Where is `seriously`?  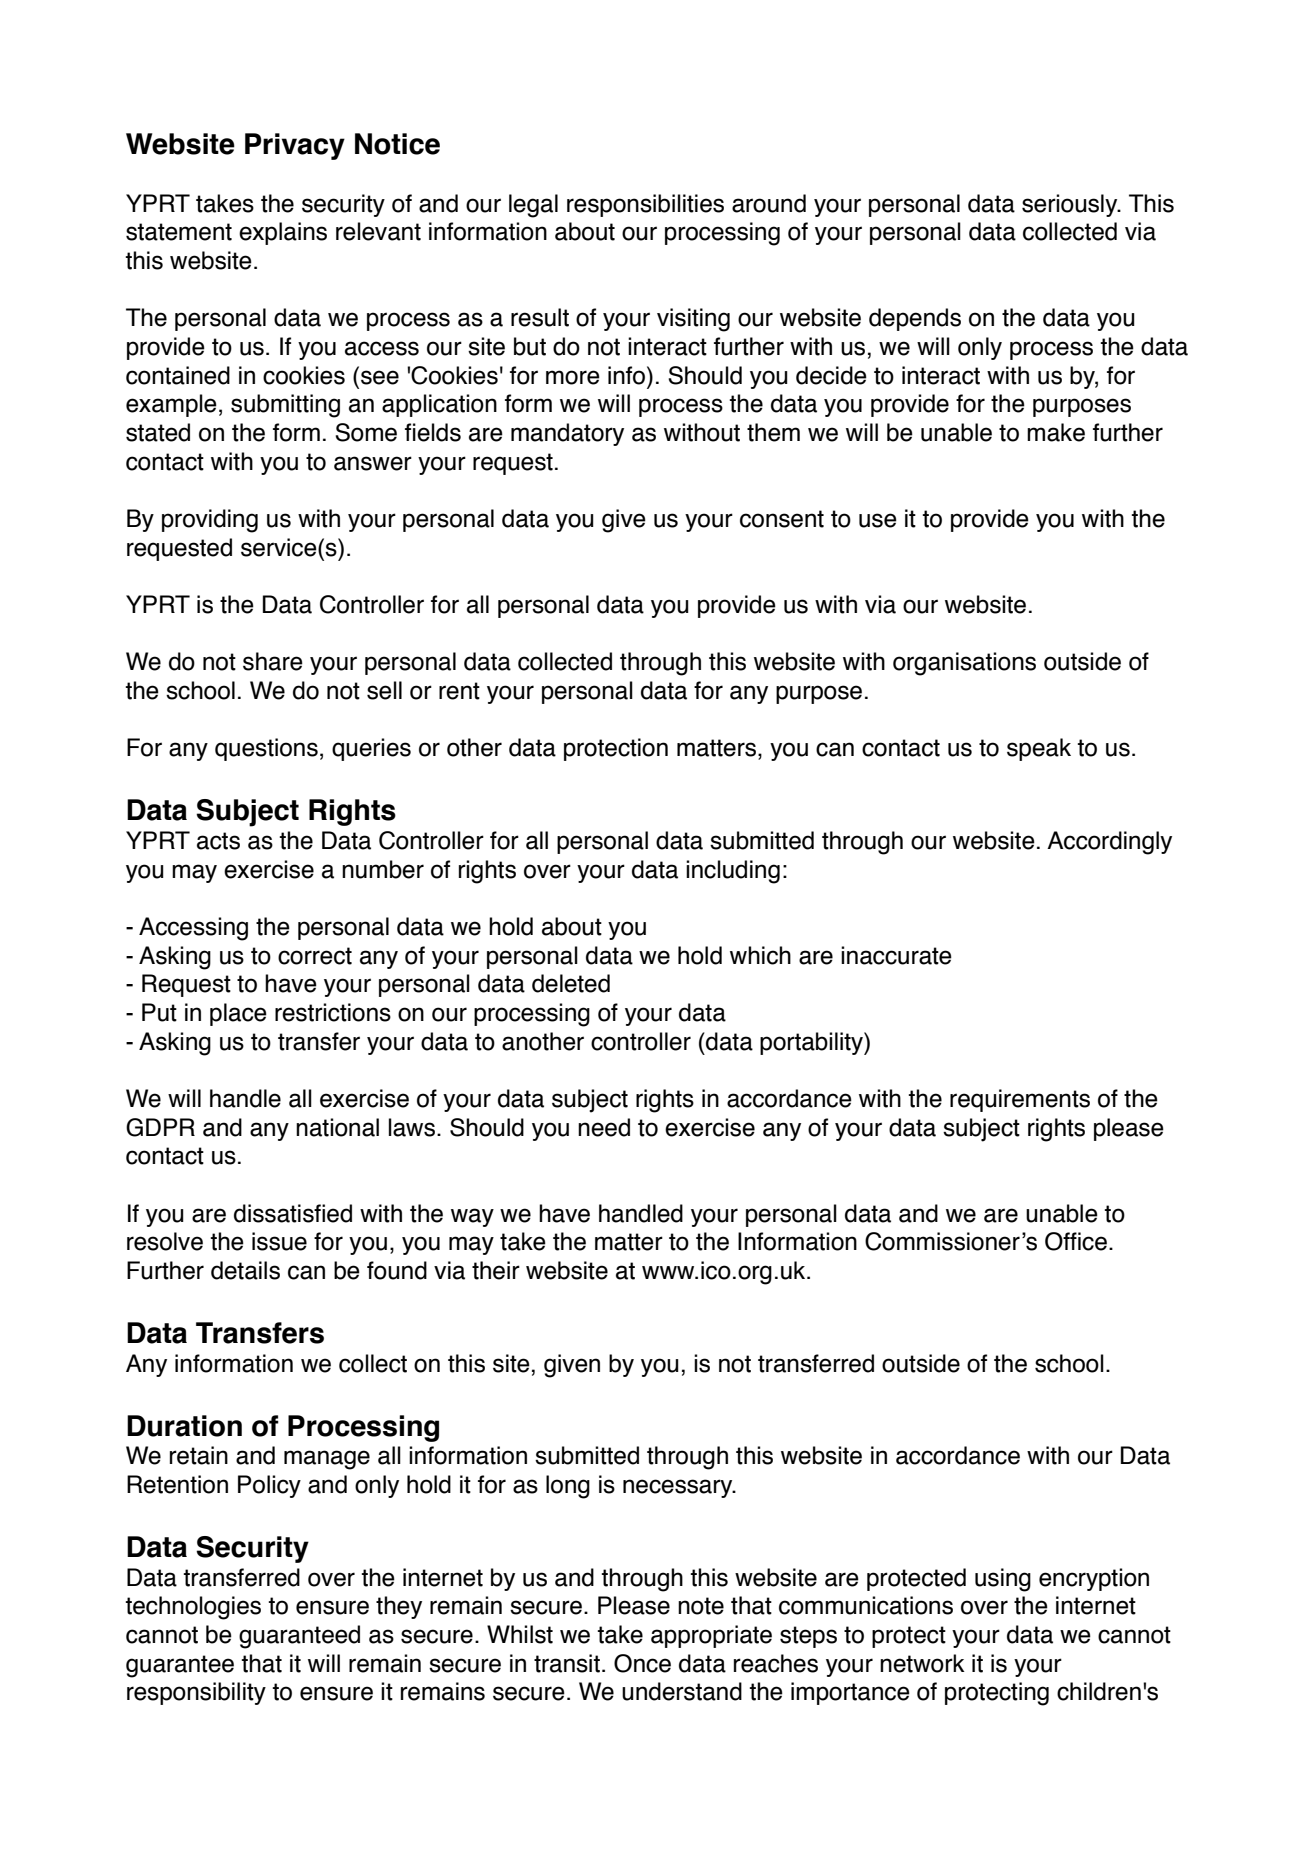 seriously is located at coordinates (1071, 205).
